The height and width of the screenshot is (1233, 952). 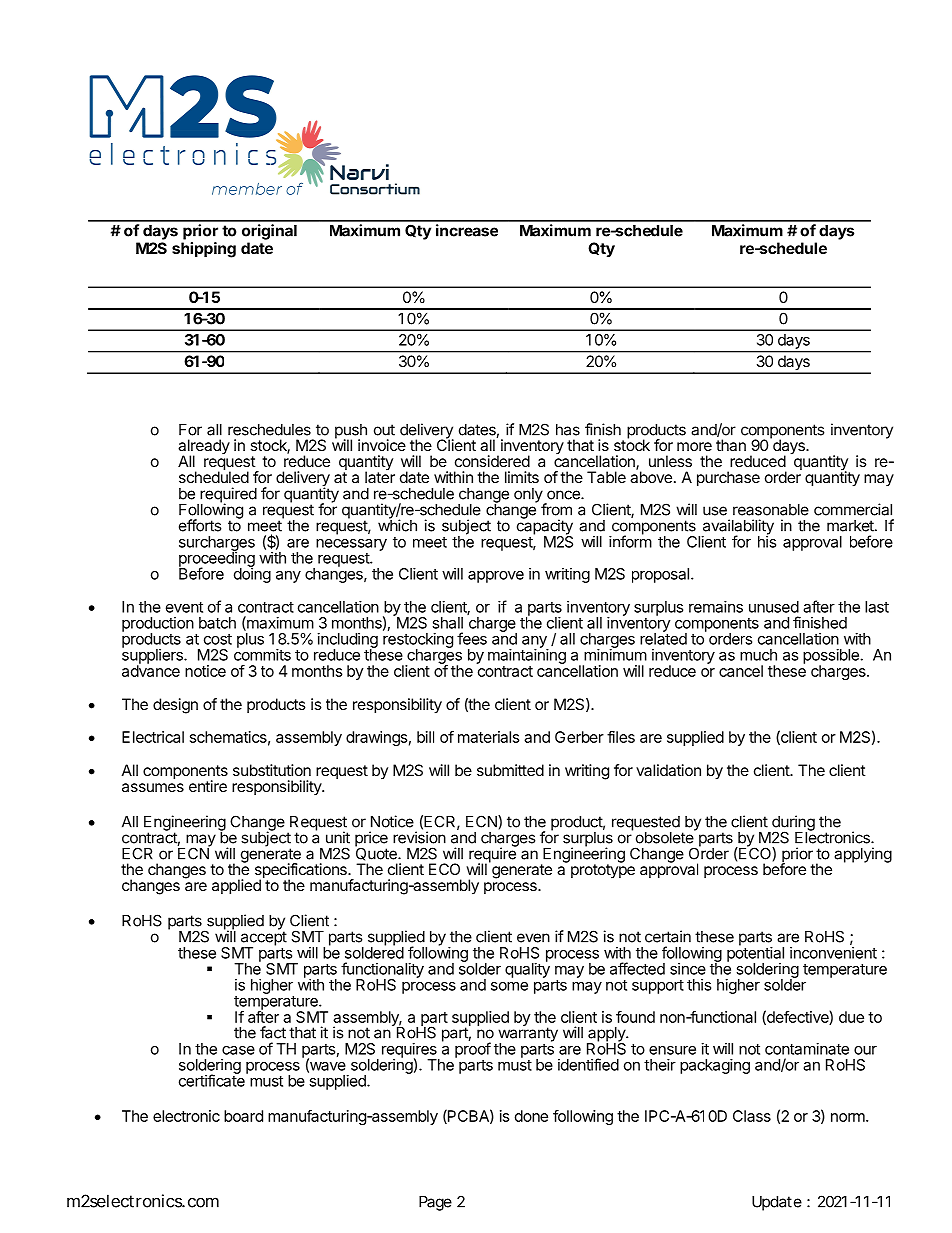 I want to click on efforts, so click(x=200, y=525).
